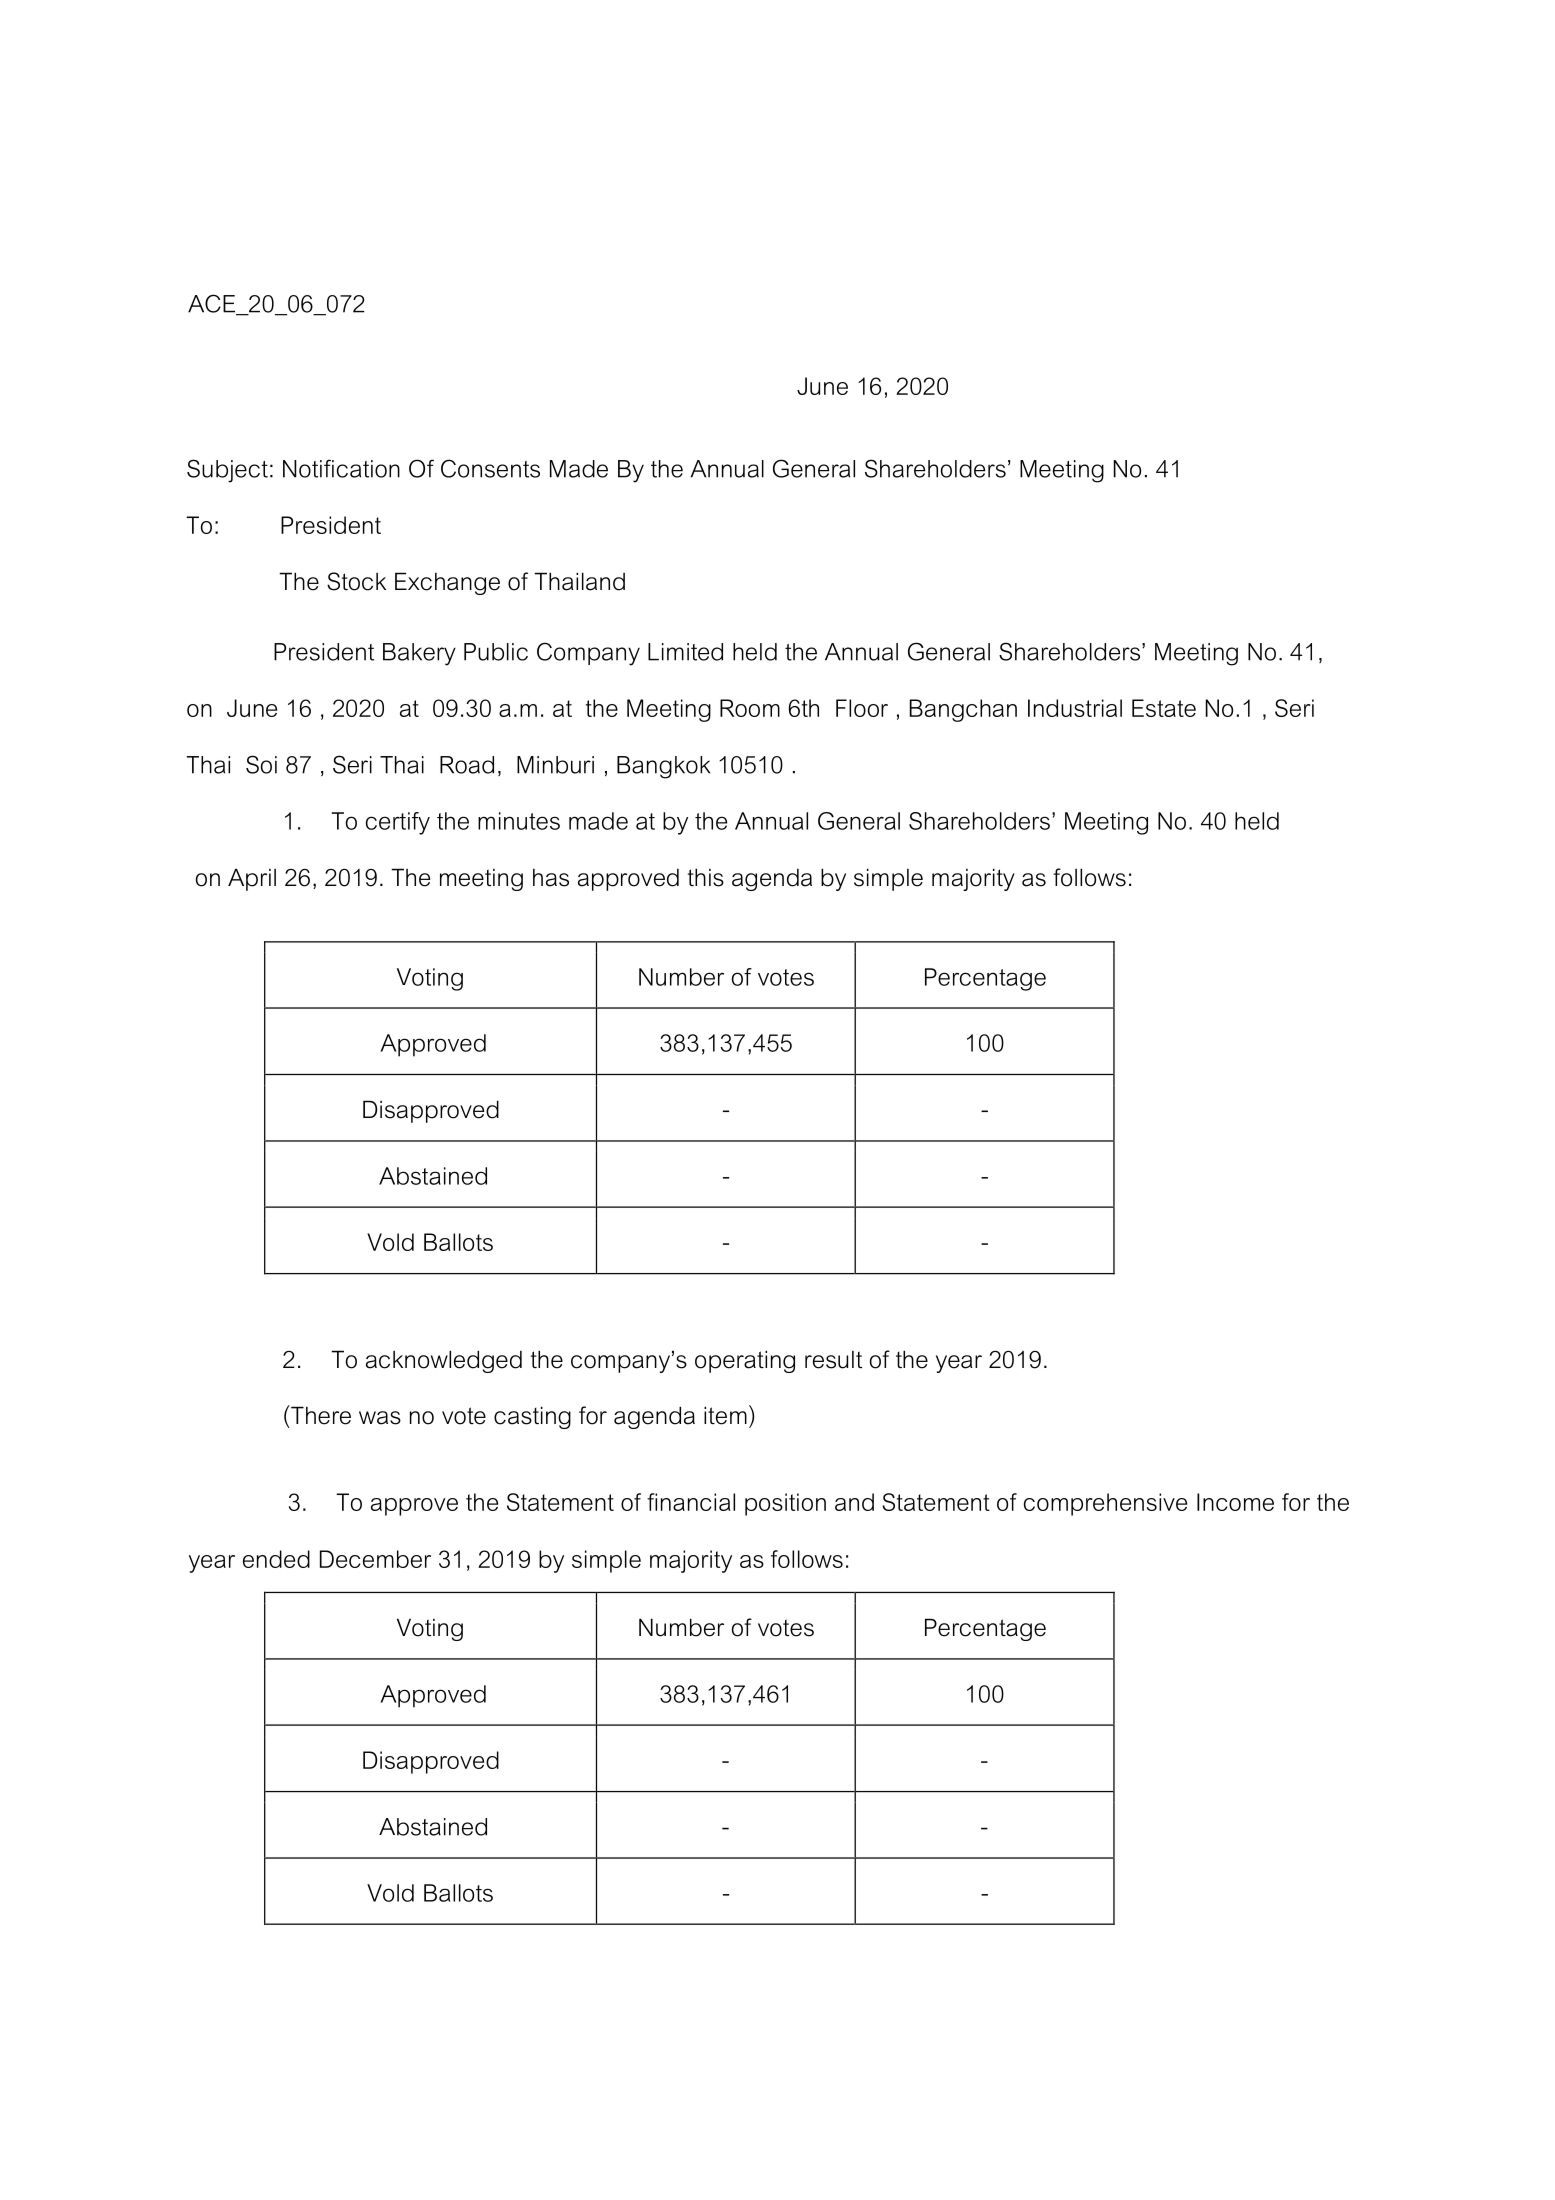 The height and width of the image is (2200, 1555). Describe the element at coordinates (833, 1360) in the image. I see `result` at that location.
